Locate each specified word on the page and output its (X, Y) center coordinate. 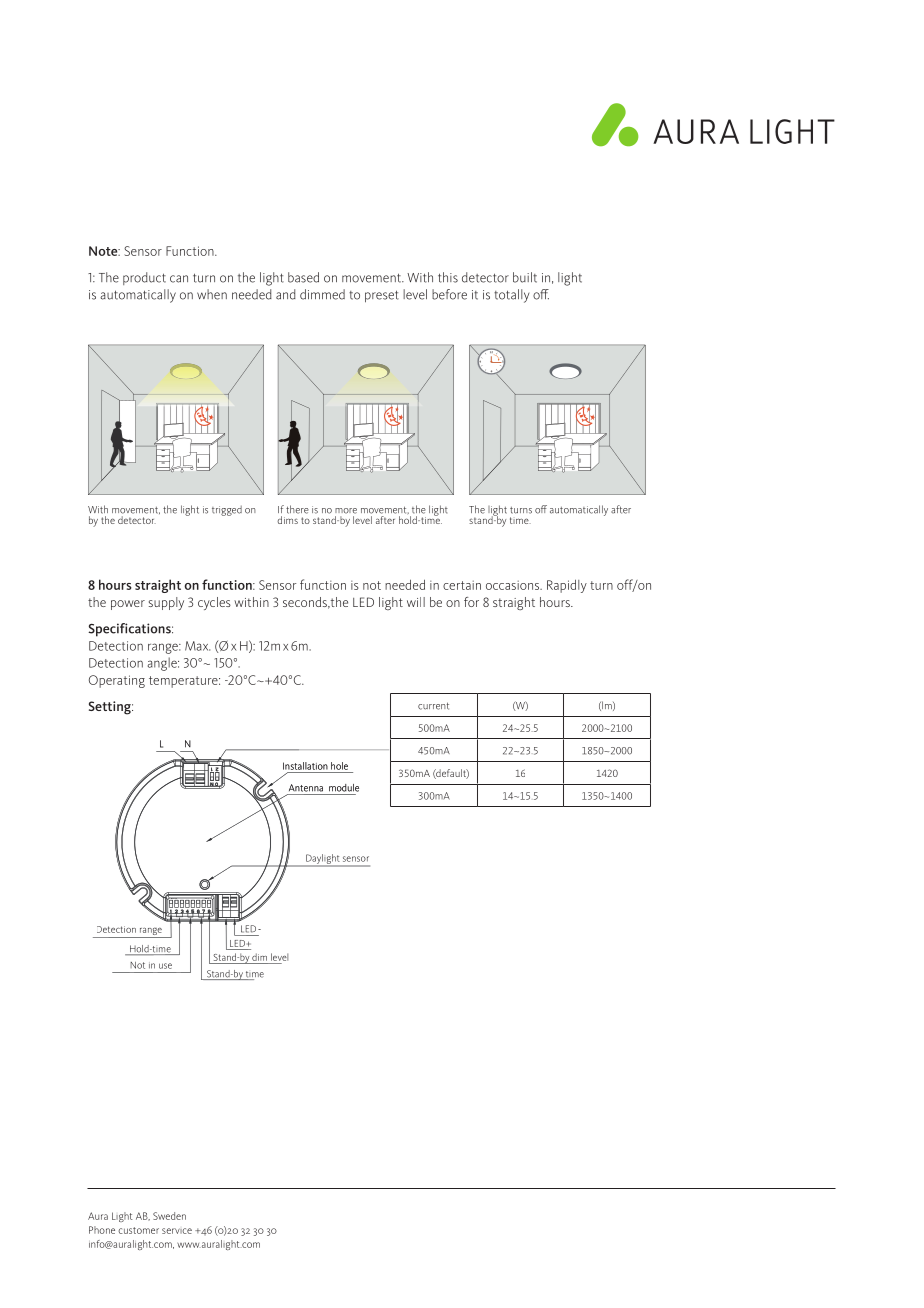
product (144, 278)
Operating (117, 681)
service (177, 1231)
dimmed (322, 294)
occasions (514, 585)
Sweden (169, 1216)
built (525, 277)
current (433, 706)
